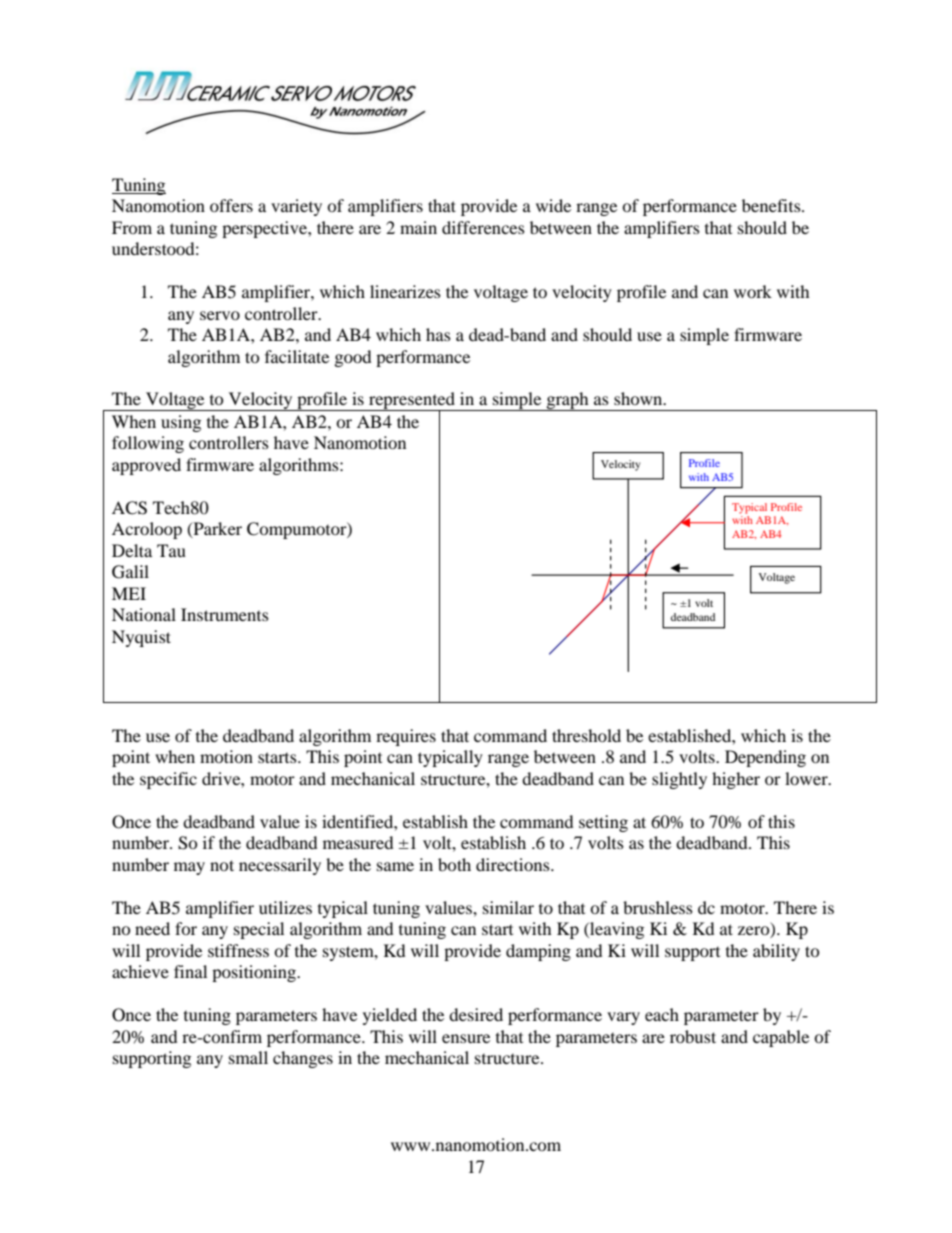 The height and width of the screenshot is (1233, 952). I want to click on requires, so click(406, 737).
